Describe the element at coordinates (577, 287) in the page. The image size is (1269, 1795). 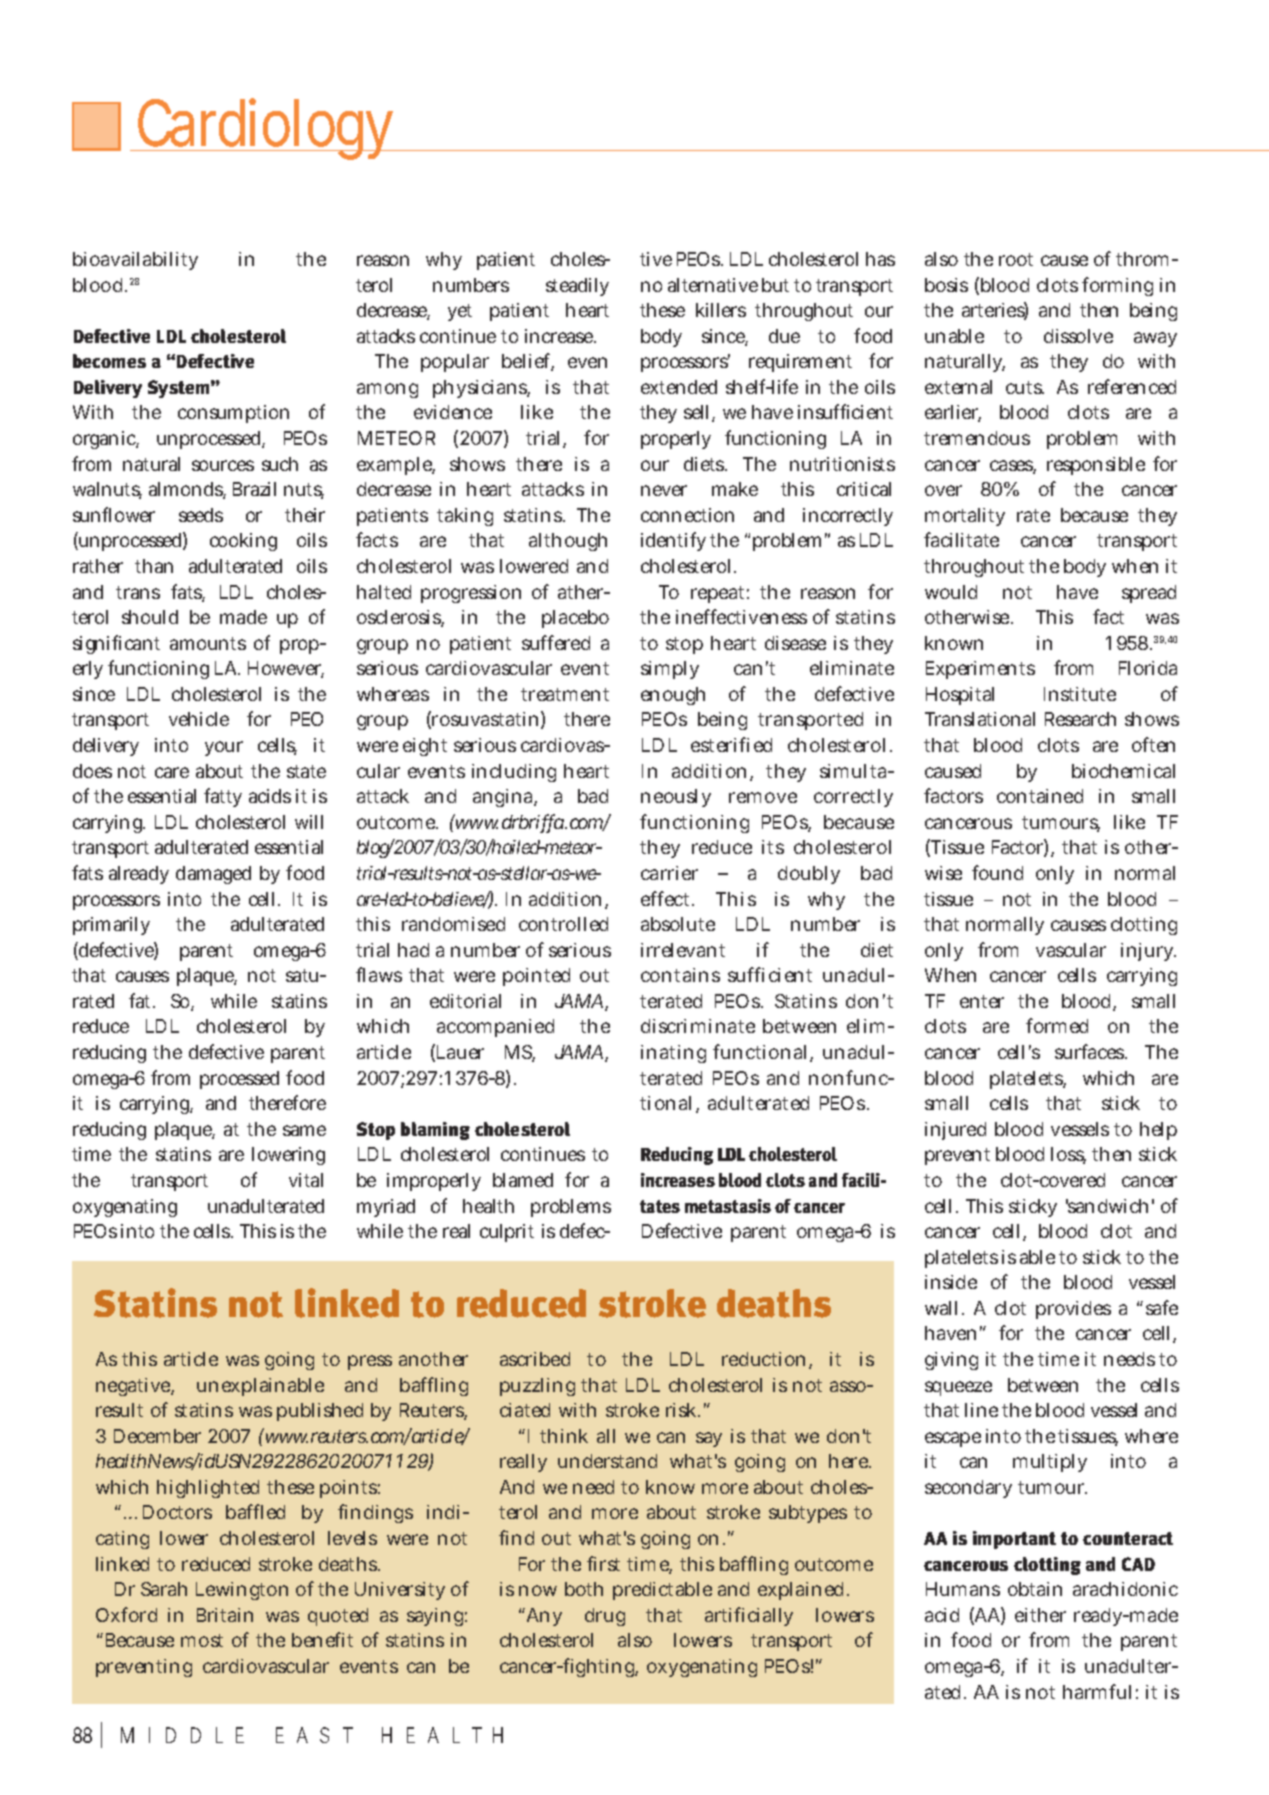
I see `steadily` at that location.
